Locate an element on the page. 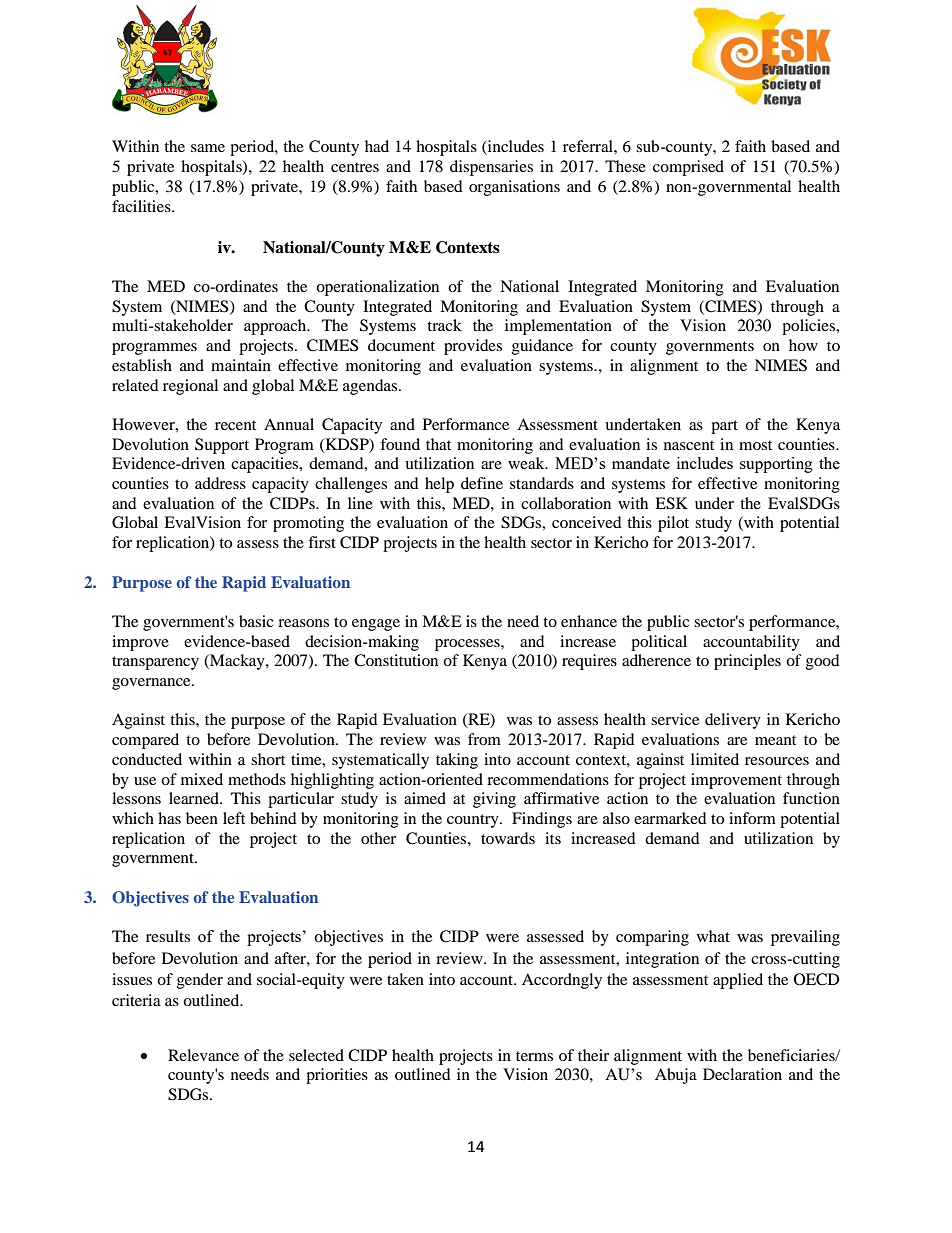  principles is located at coordinates (747, 662).
